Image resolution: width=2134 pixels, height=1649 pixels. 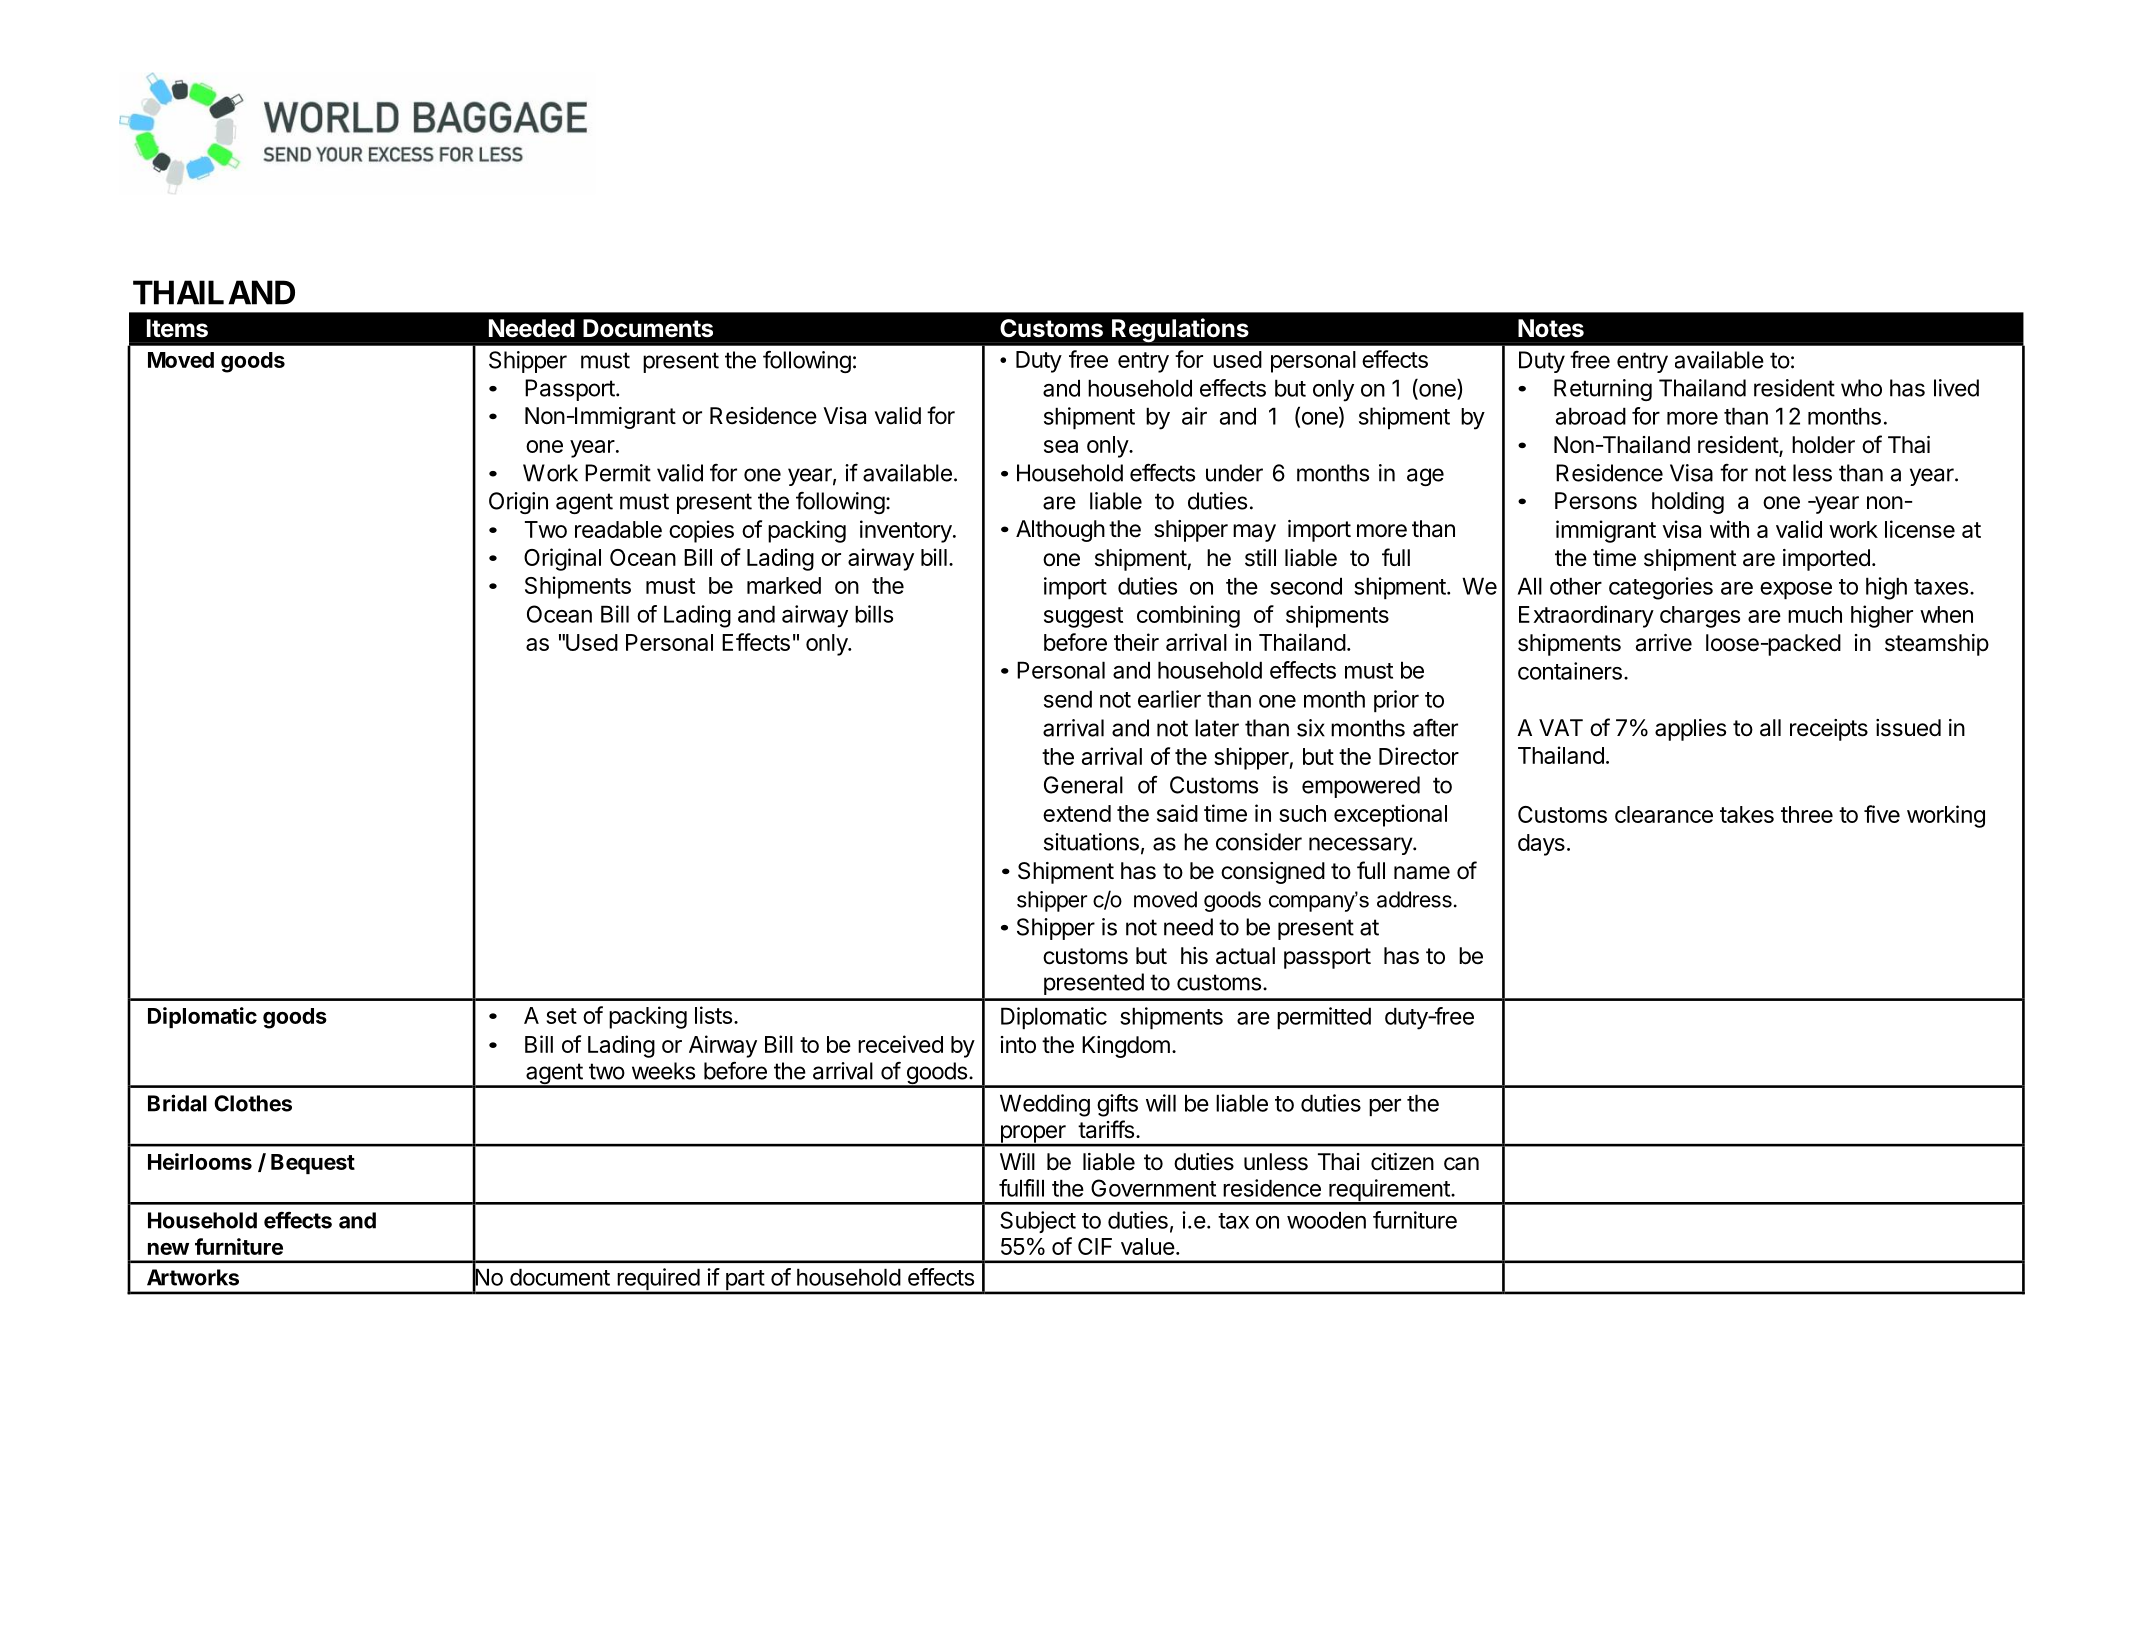 I want to click on suggest, so click(x=1083, y=617).
